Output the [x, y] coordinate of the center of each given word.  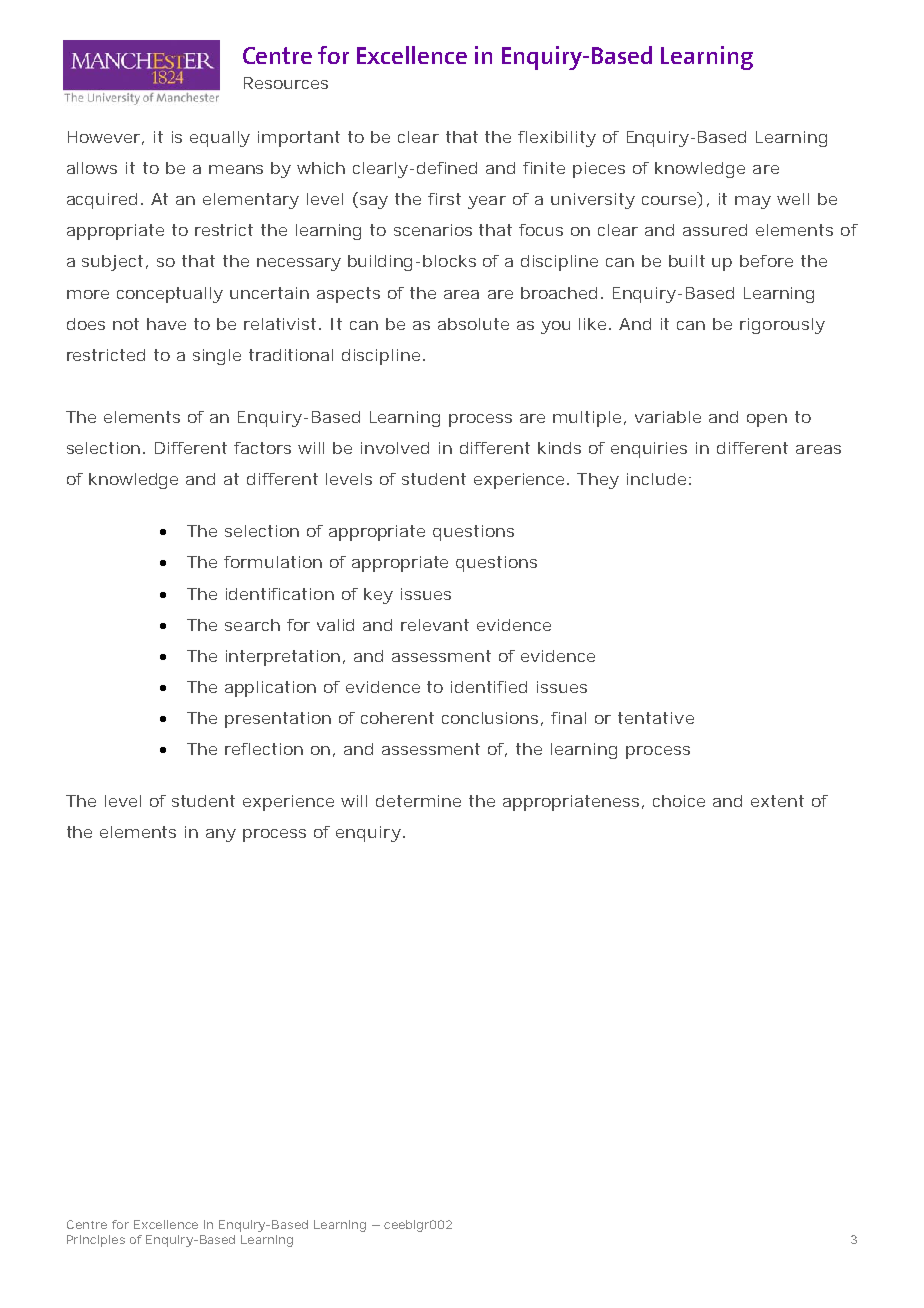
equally [220, 139]
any [221, 835]
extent [777, 801]
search [252, 625]
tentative [656, 718]
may [753, 202]
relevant [435, 625]
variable [668, 417]
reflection [264, 749]
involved [395, 448]
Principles [96, 1241]
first [444, 199]
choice [679, 801]
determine [418, 801]
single [217, 357]
